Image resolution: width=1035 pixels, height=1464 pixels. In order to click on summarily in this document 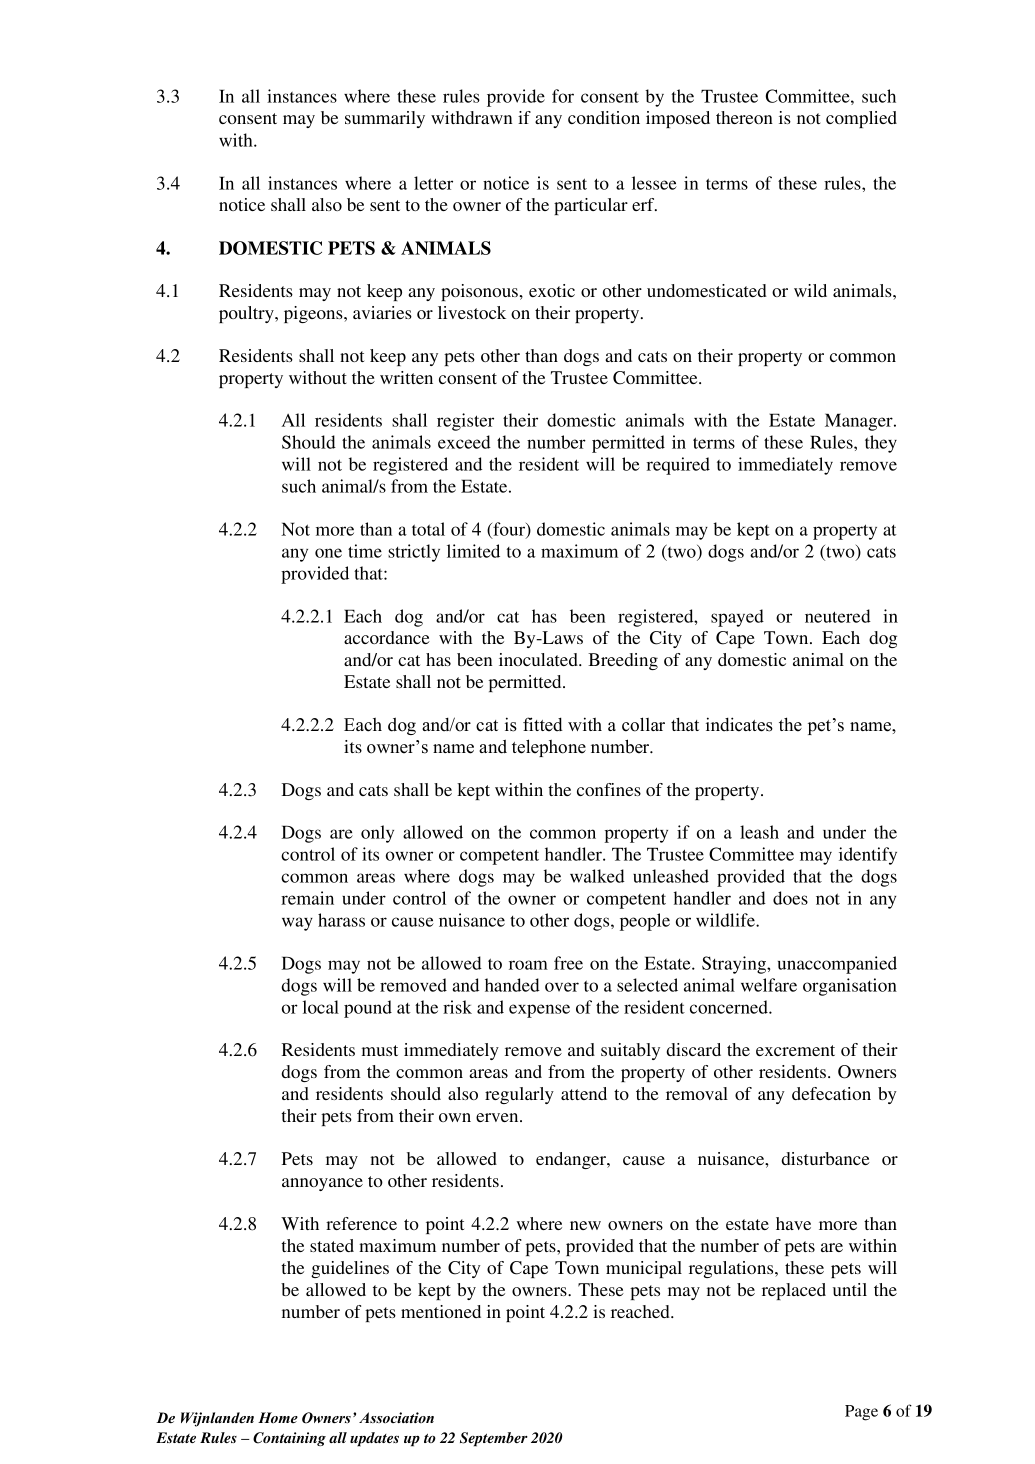, I will do `click(385, 119)`.
